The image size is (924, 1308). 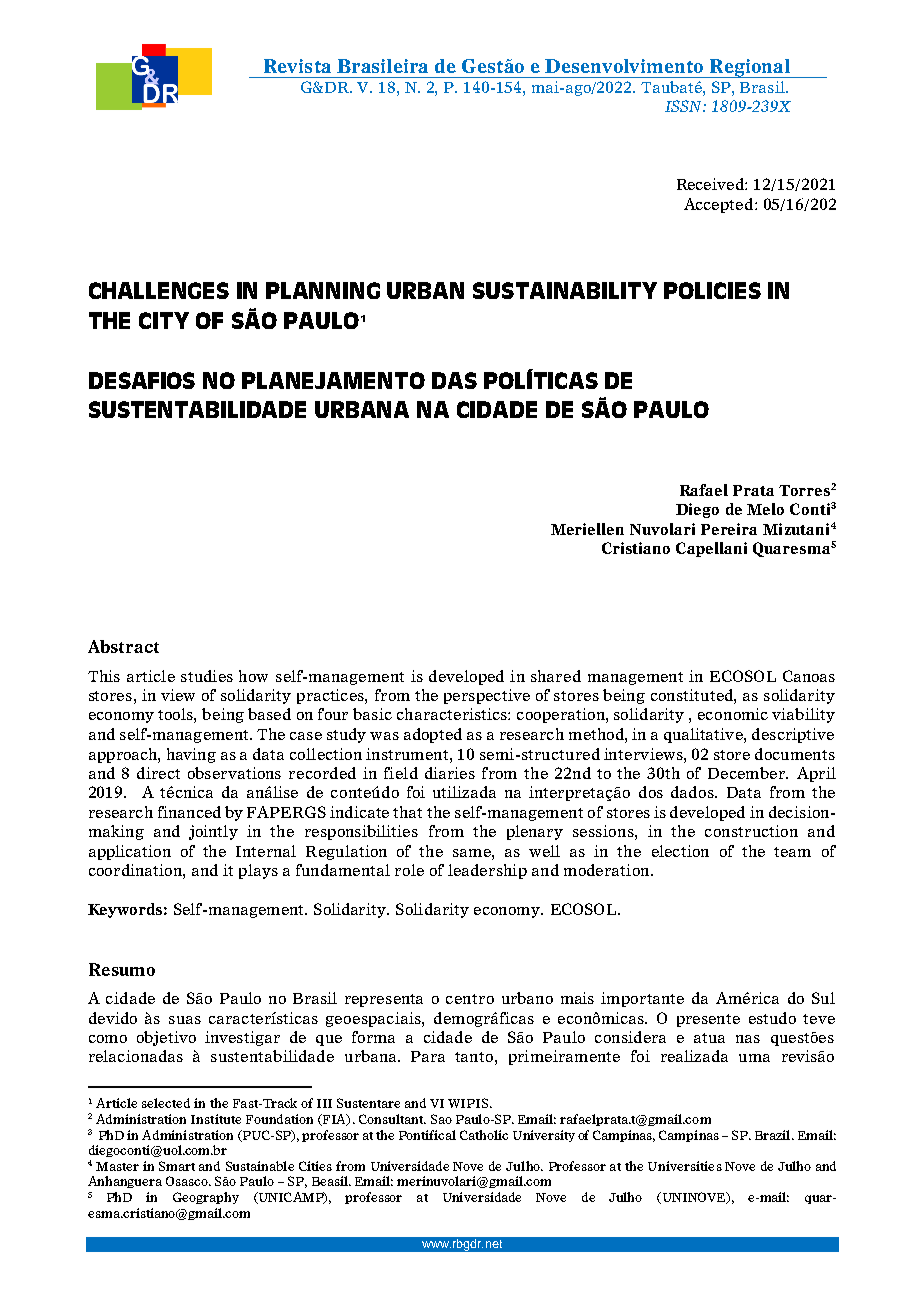 What do you see at coordinates (159, 290) in the screenshot?
I see `CHALLENGES` at bounding box center [159, 290].
